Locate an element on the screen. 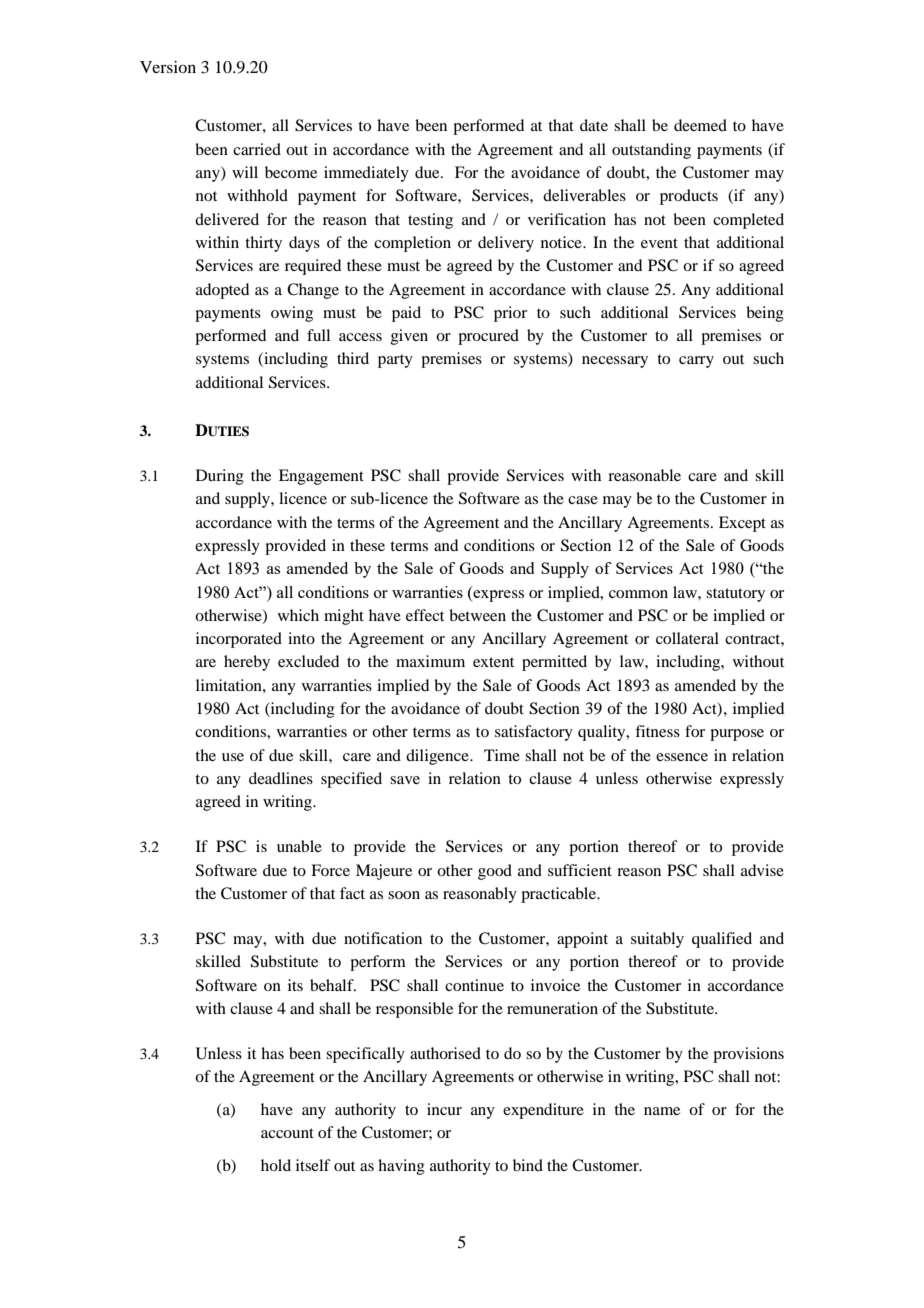 Image resolution: width=924 pixels, height=1308 pixels. During is located at coordinates (220, 477).
